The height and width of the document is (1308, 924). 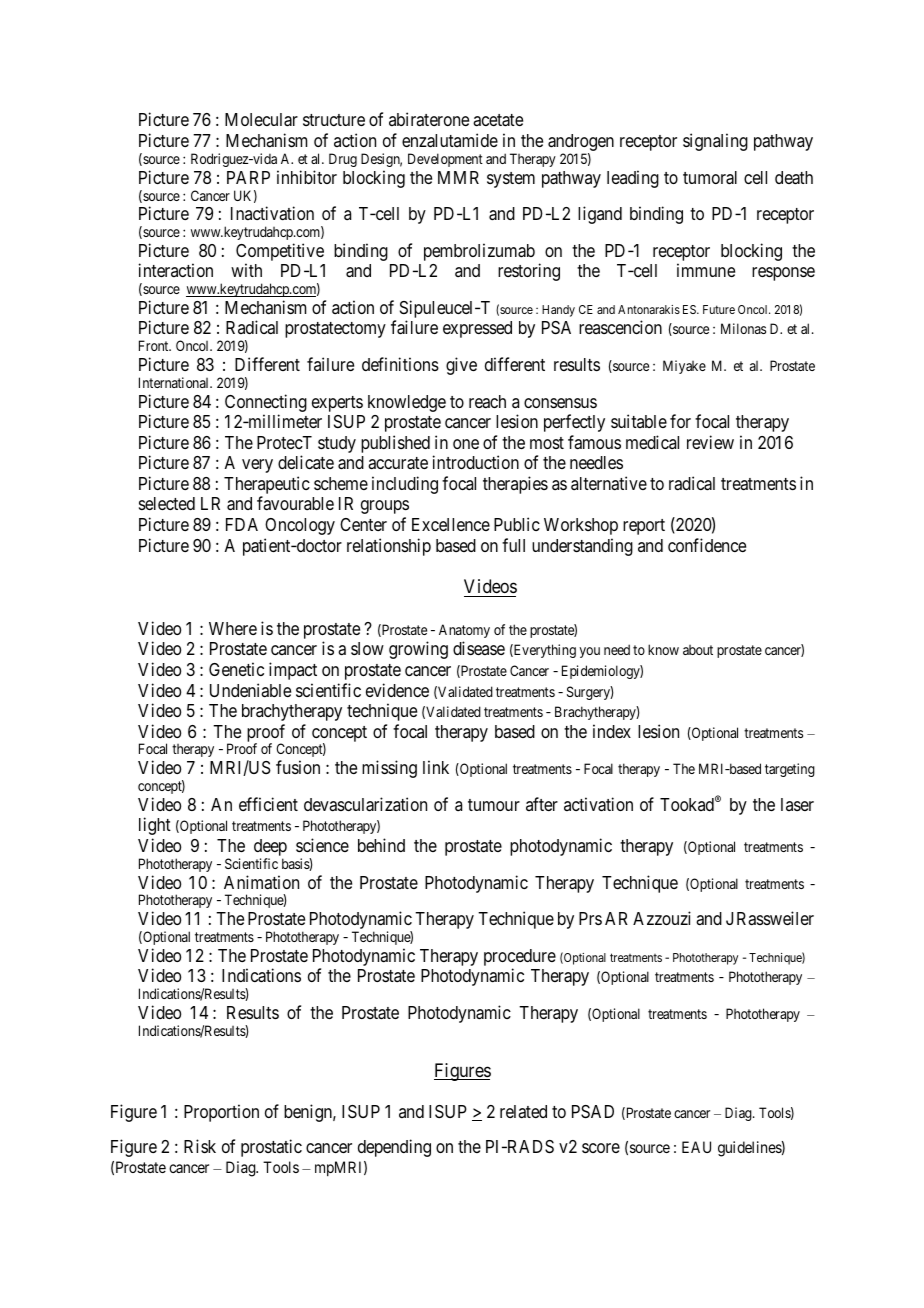 What do you see at coordinates (267, 486) in the document?
I see `Therapeutic` at bounding box center [267, 486].
